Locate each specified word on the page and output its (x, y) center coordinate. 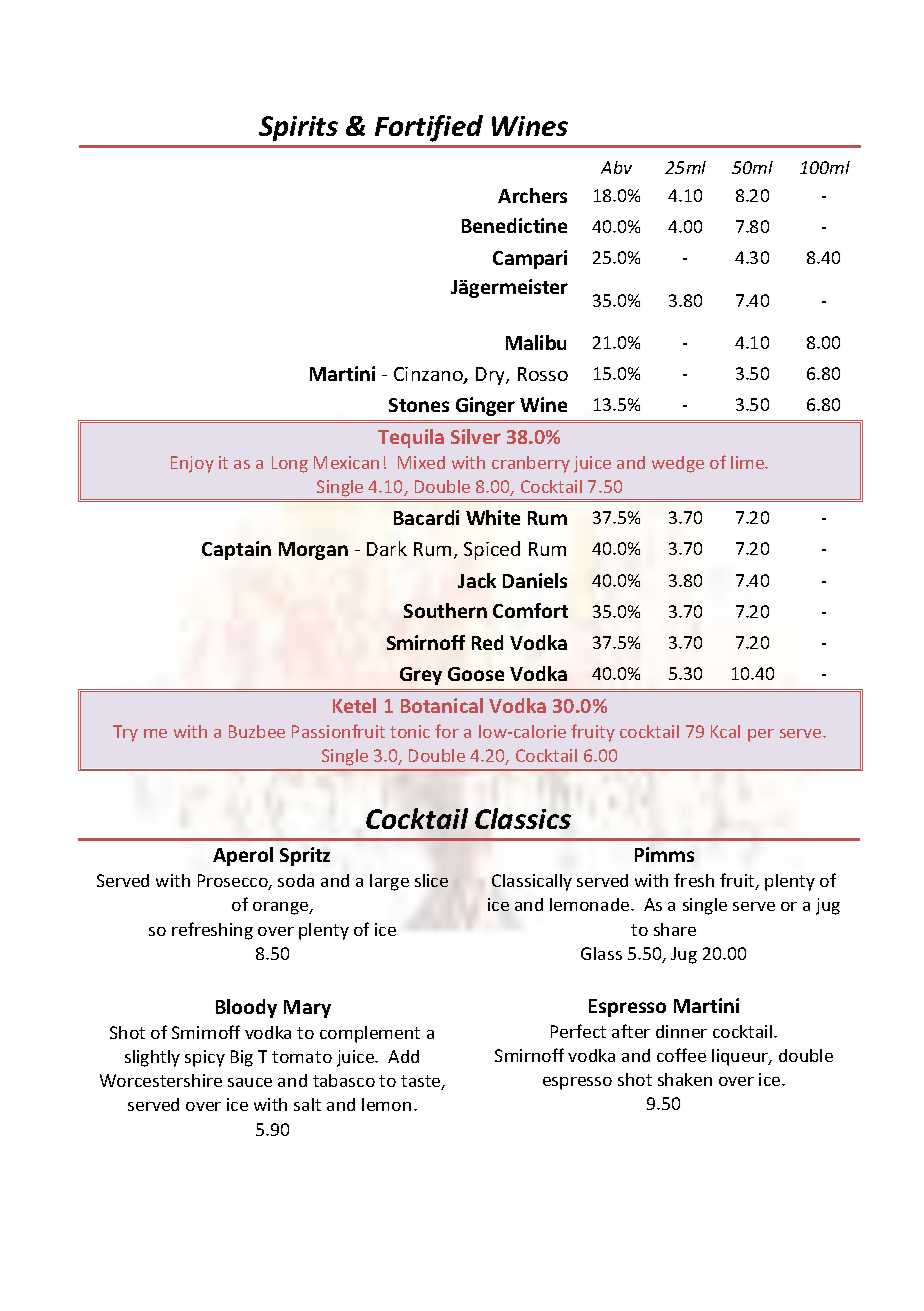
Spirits (298, 128)
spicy (205, 1058)
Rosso (543, 374)
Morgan (313, 551)
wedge (678, 464)
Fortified (429, 128)
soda (296, 880)
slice (431, 880)
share (675, 929)
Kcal (725, 731)
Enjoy (192, 464)
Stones (419, 405)
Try (125, 733)
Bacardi (426, 517)
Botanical (442, 705)
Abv (616, 167)
